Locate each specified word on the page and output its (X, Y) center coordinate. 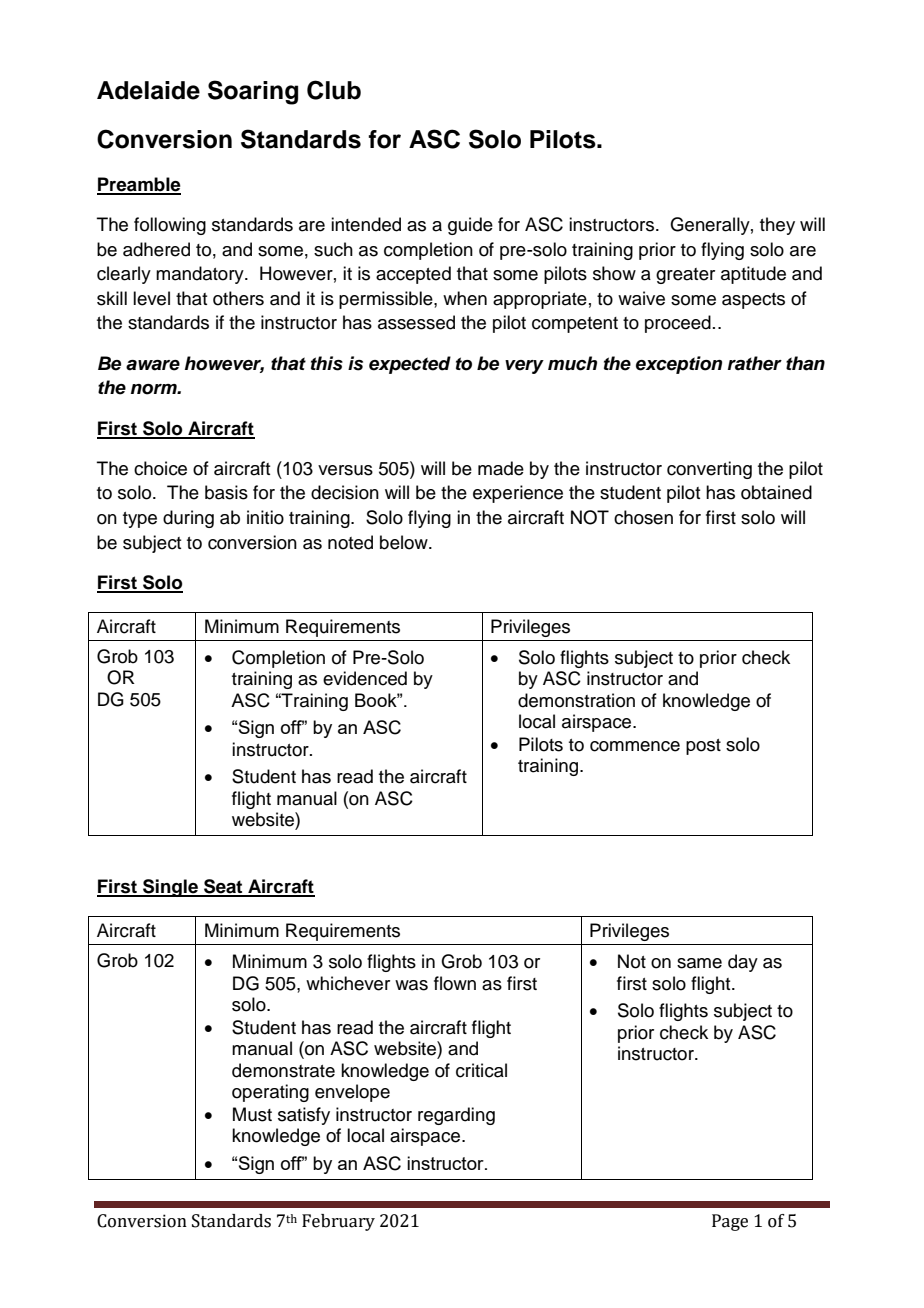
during (188, 519)
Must (252, 1114)
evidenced (365, 678)
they (777, 226)
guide (470, 226)
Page (730, 1222)
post (703, 747)
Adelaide (148, 90)
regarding (456, 1116)
